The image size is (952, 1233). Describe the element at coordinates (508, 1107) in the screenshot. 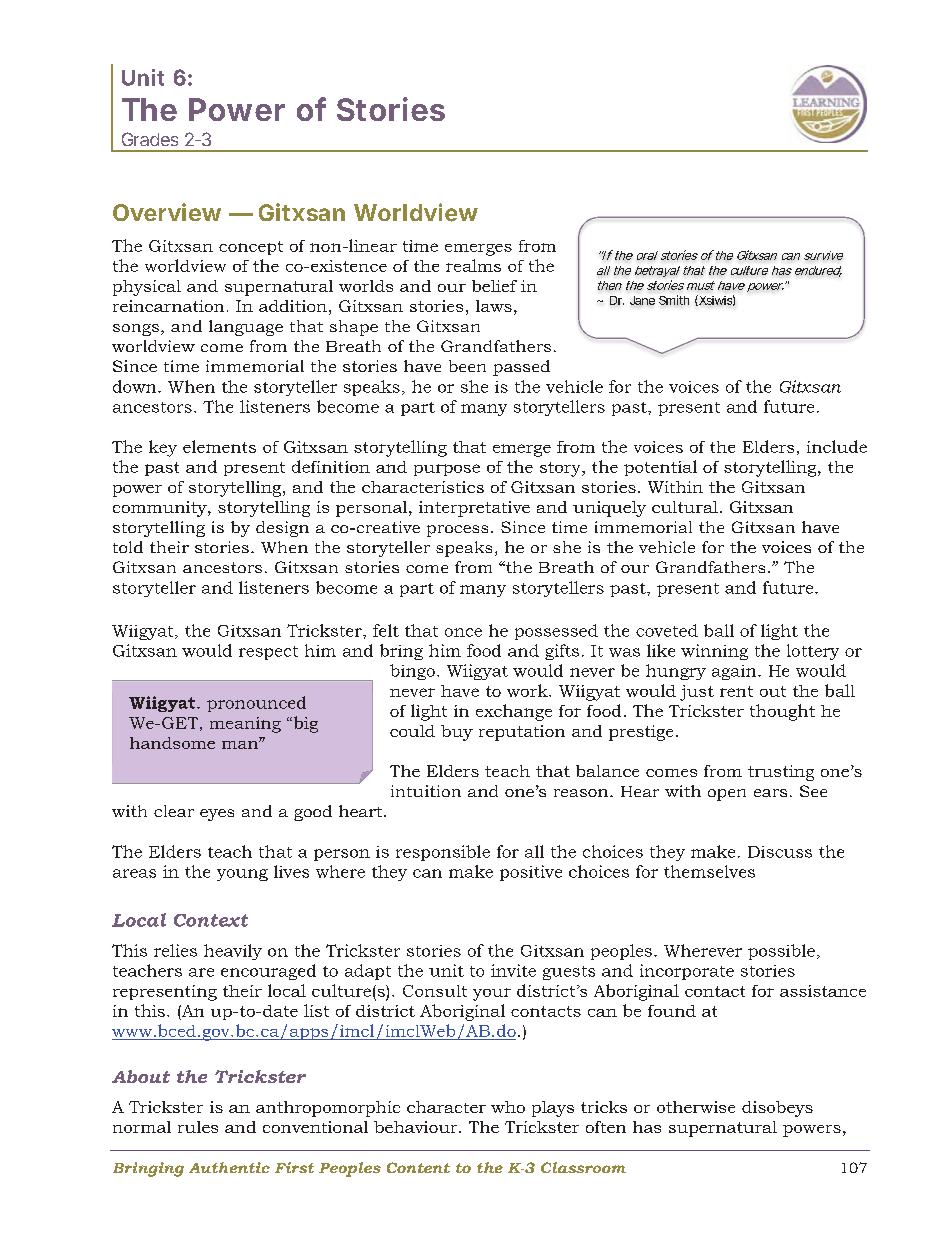

I see `who` at that location.
